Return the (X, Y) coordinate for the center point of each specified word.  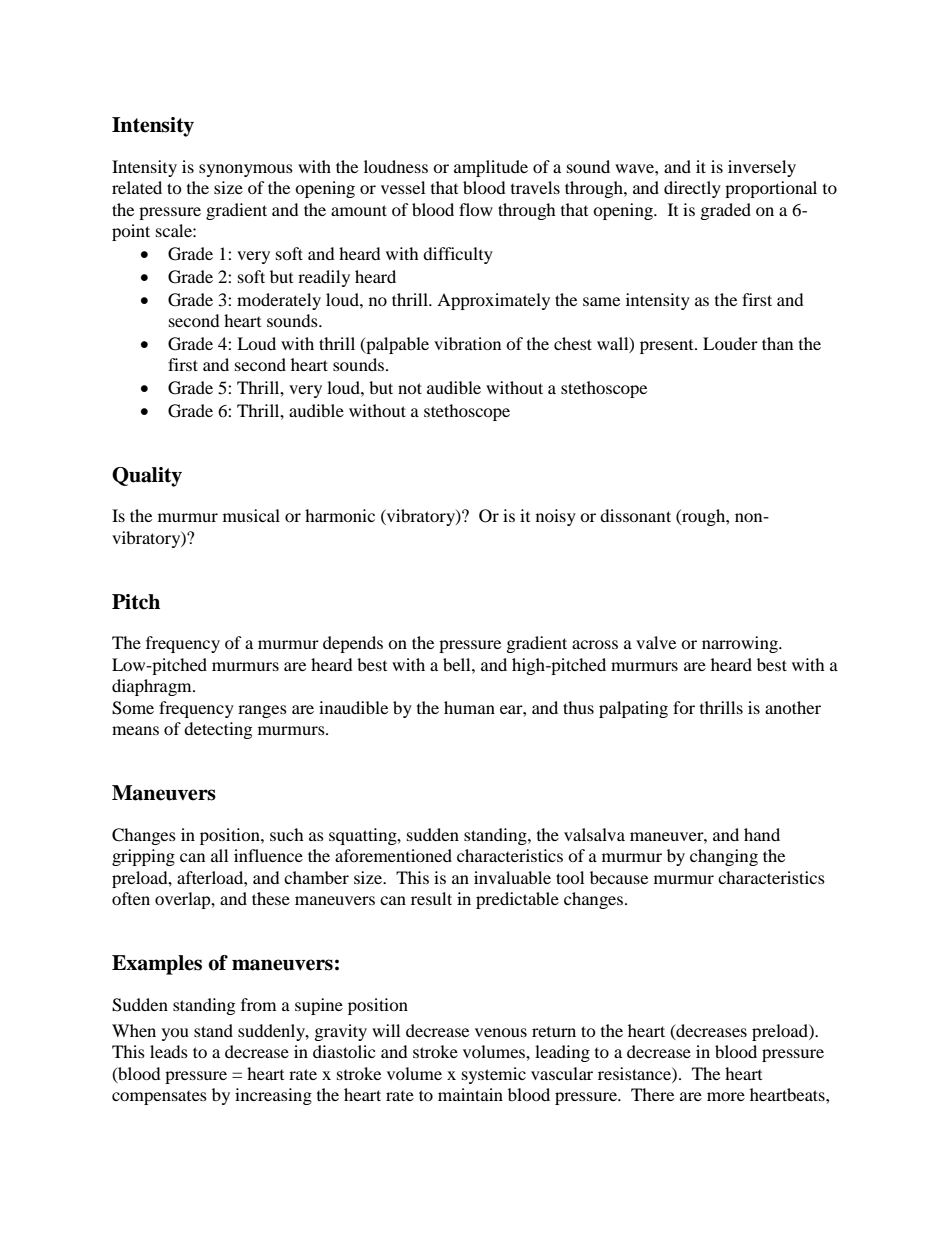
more (726, 1096)
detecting (218, 730)
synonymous (246, 170)
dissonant (635, 515)
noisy (556, 517)
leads (169, 1051)
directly (692, 189)
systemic (494, 1075)
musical (251, 515)
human (469, 707)
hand (762, 834)
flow (476, 209)
